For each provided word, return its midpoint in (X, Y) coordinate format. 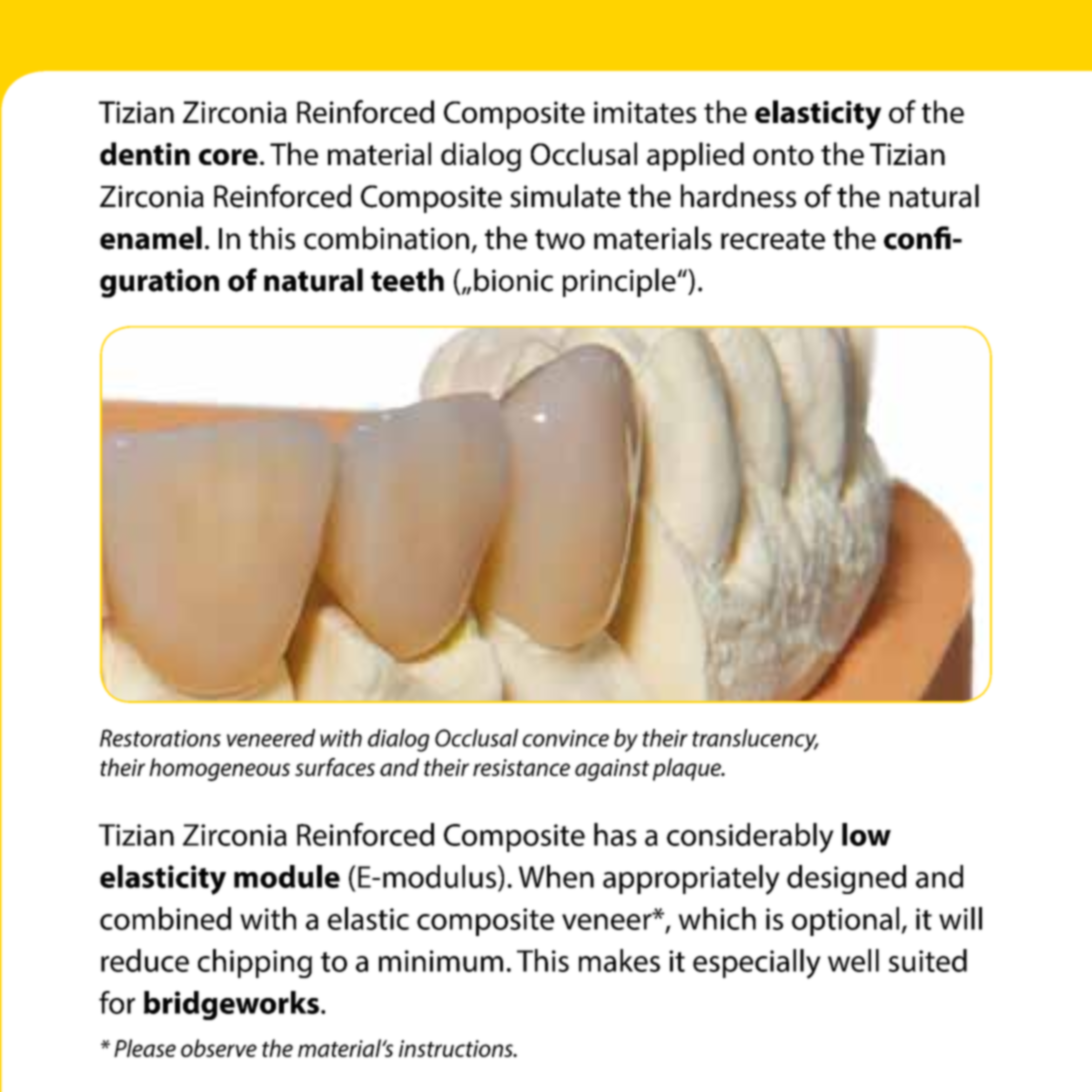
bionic (513, 280)
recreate (773, 239)
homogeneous (219, 769)
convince (566, 738)
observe (219, 1048)
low (866, 834)
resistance (521, 767)
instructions (457, 1048)
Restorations (160, 738)
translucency (755, 740)
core (228, 157)
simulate (565, 196)
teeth (407, 280)
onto (783, 155)
